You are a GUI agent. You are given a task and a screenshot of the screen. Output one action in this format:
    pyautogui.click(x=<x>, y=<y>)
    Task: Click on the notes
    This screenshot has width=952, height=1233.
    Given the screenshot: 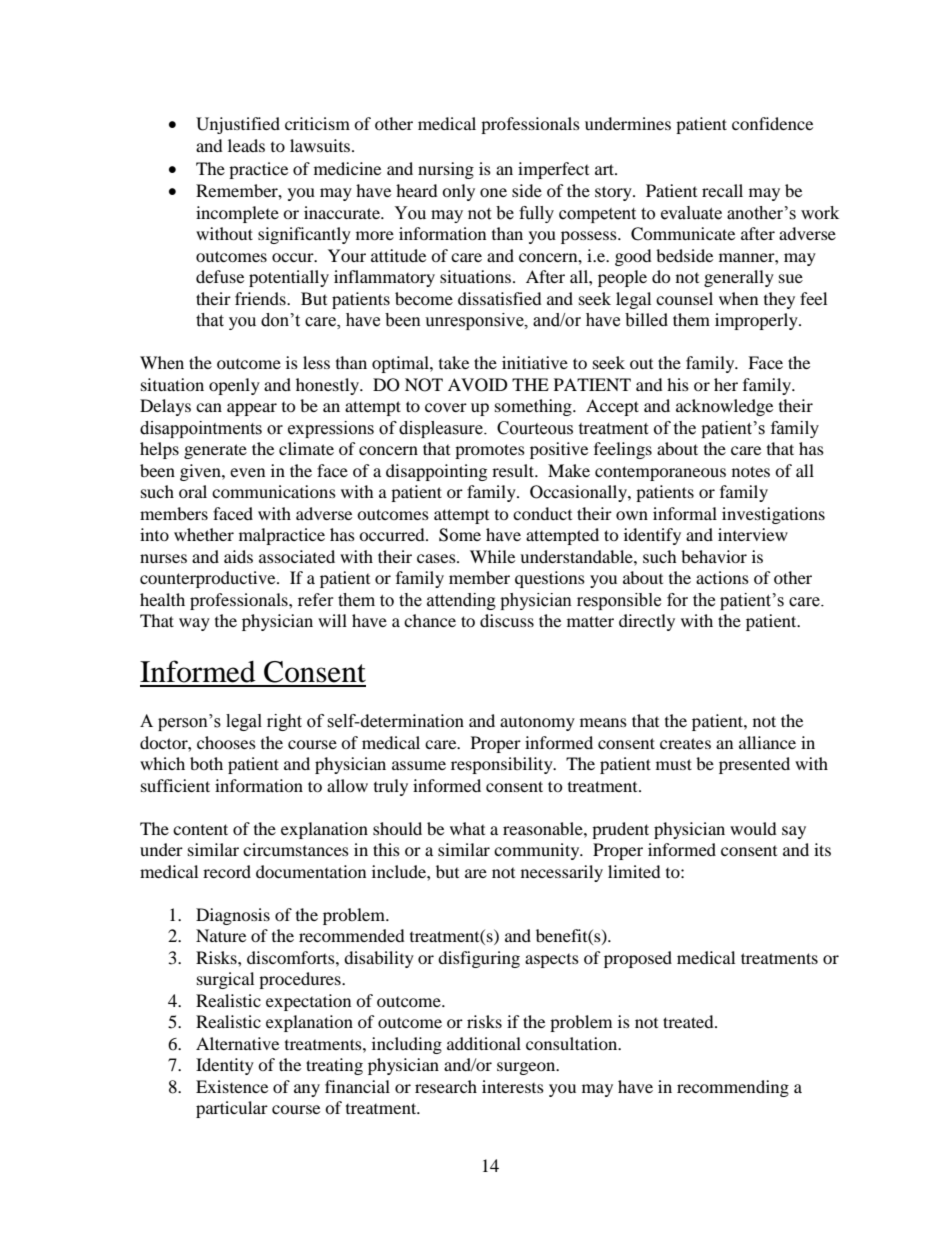 What is the action you would take?
    pyautogui.click(x=751, y=471)
